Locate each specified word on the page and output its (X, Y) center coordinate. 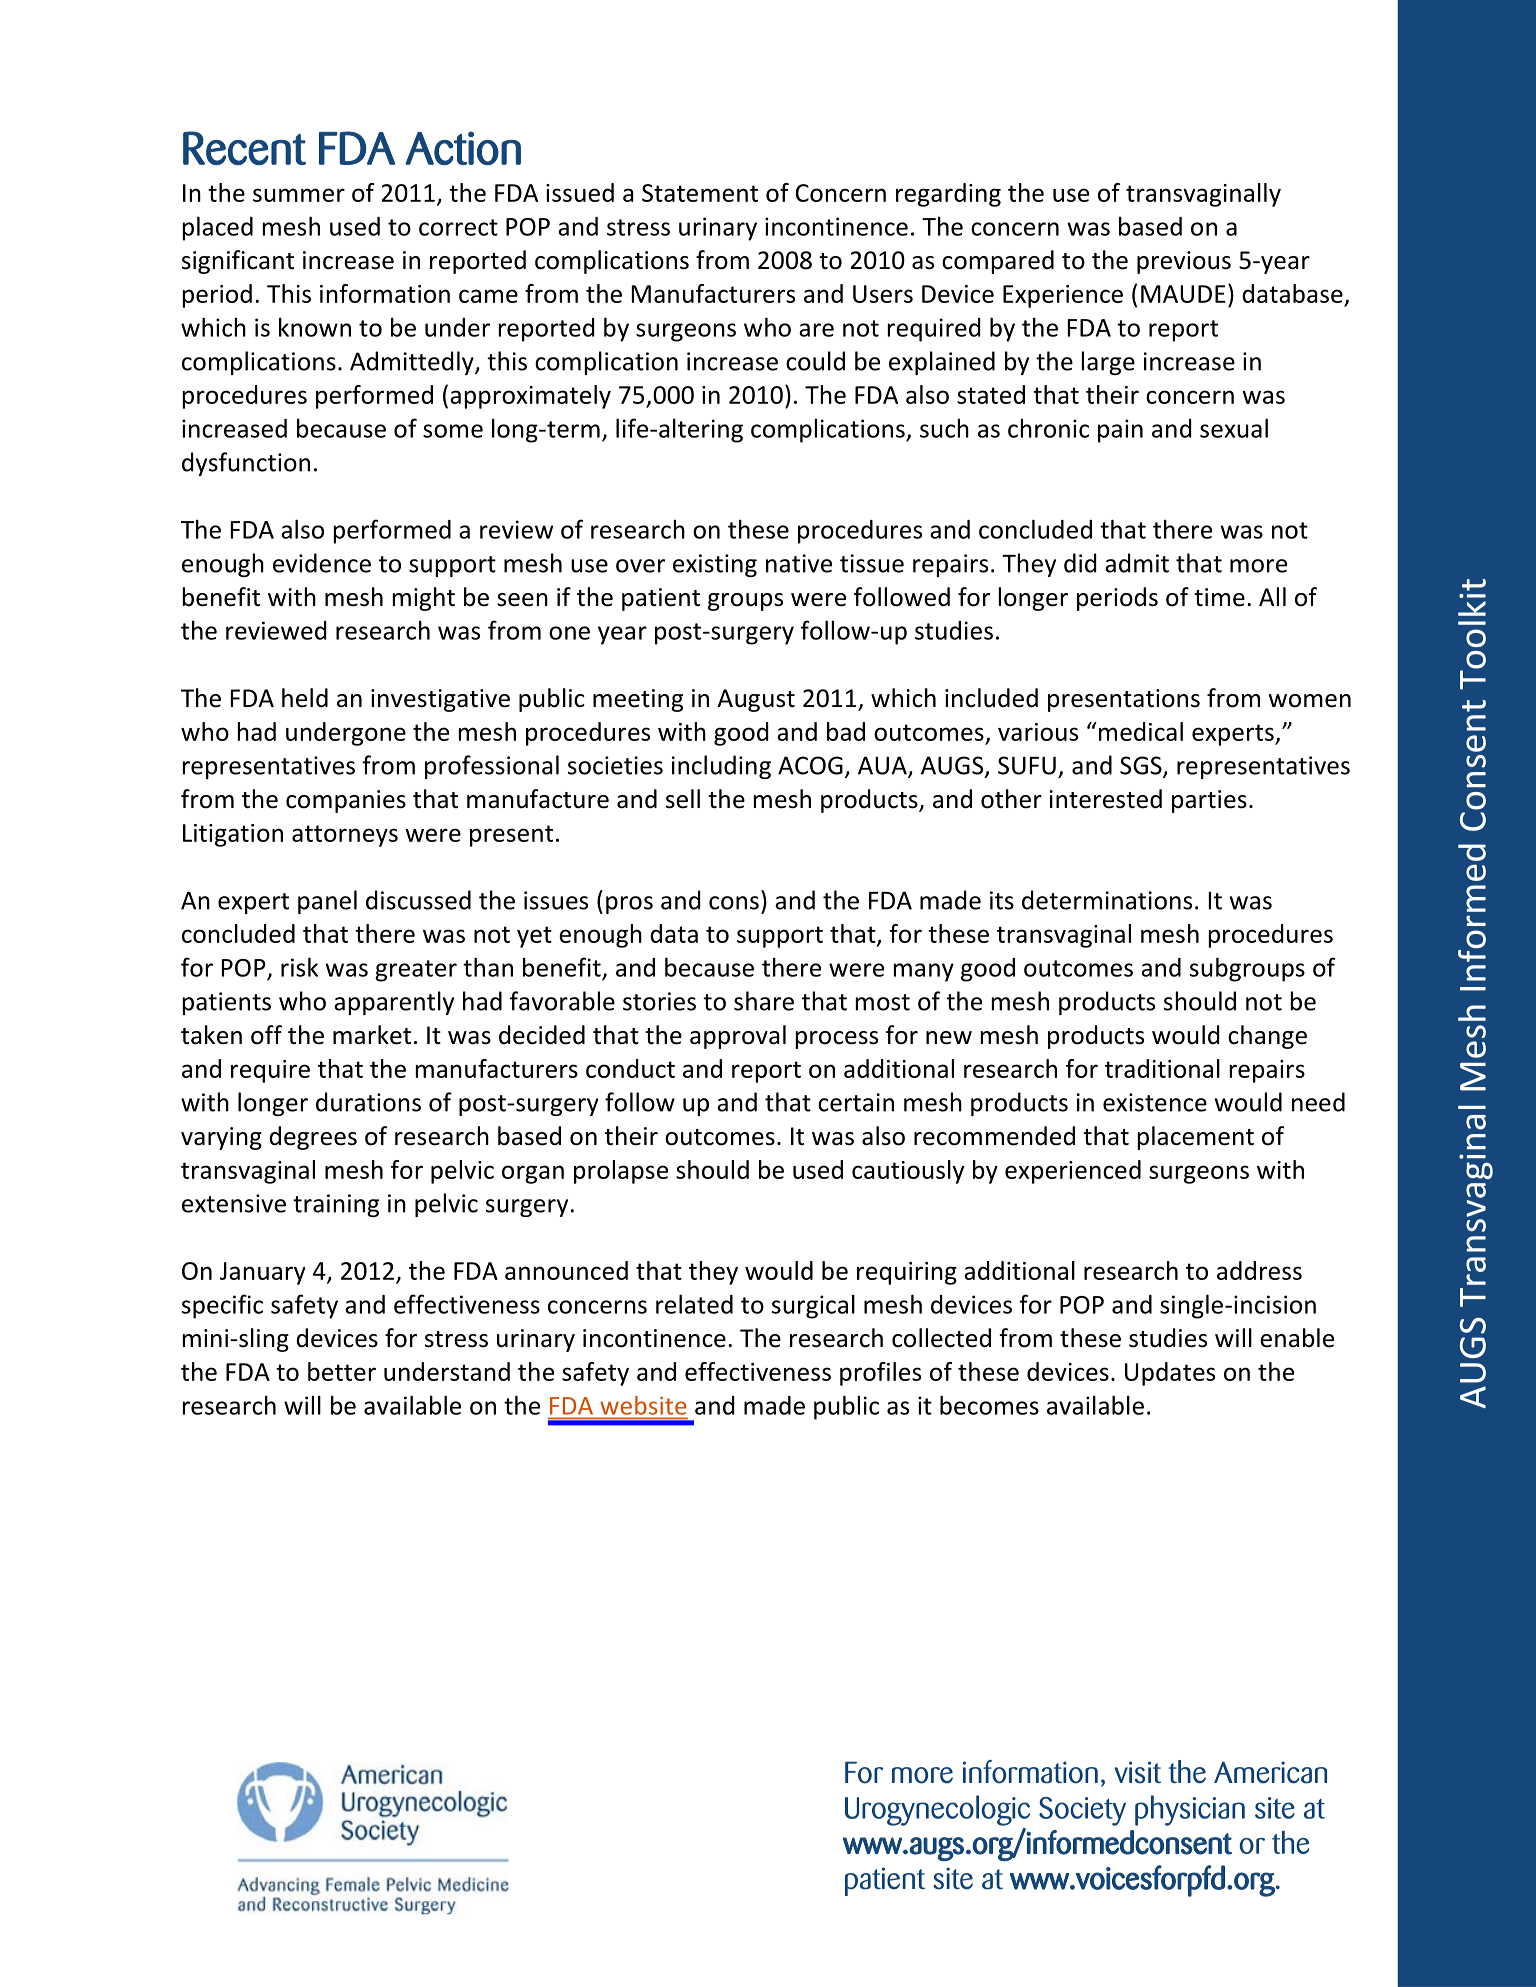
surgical (813, 1306)
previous (1184, 262)
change (1267, 1037)
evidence (322, 563)
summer (299, 195)
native (799, 563)
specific (222, 1306)
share (764, 1001)
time (1219, 597)
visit (1138, 1772)
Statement (700, 193)
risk (299, 967)
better (342, 1371)
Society (1082, 1811)
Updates (1170, 1374)
